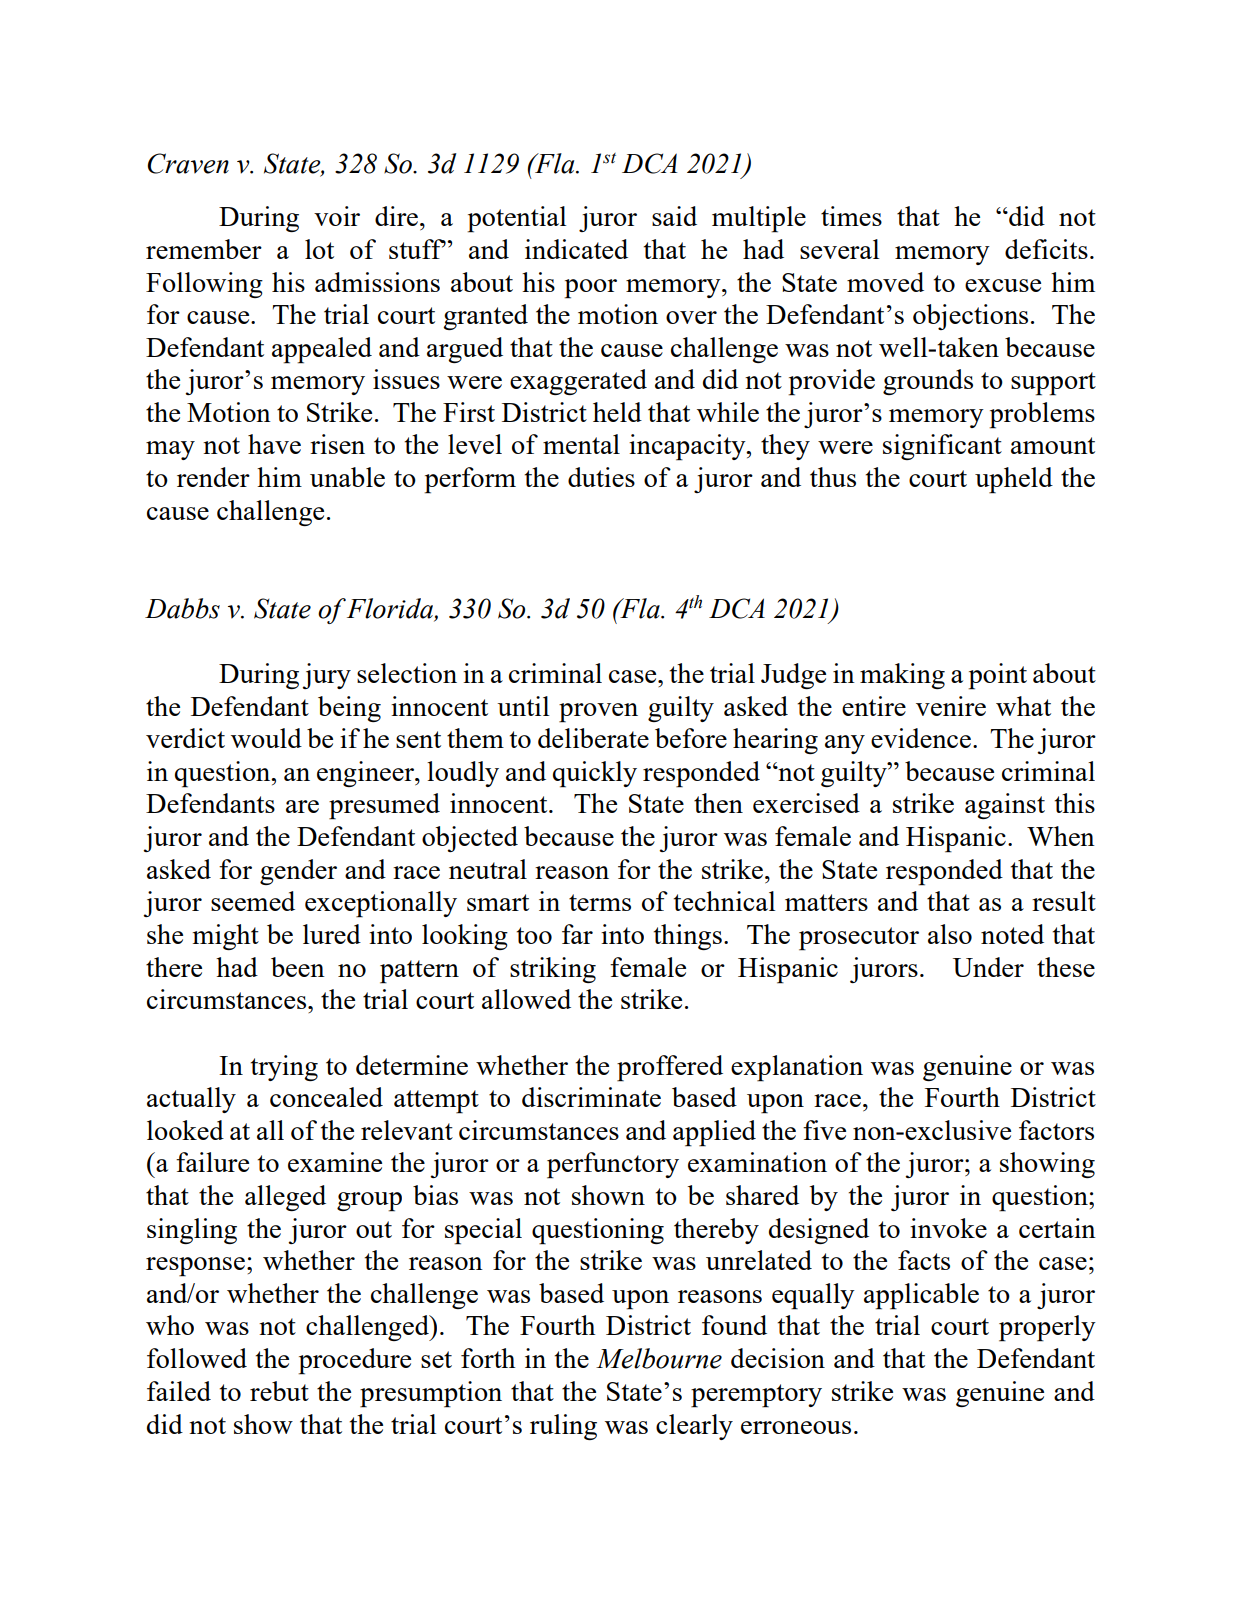  Describe the element at coordinates (595, 774) in the image. I see `quickly` at that location.
